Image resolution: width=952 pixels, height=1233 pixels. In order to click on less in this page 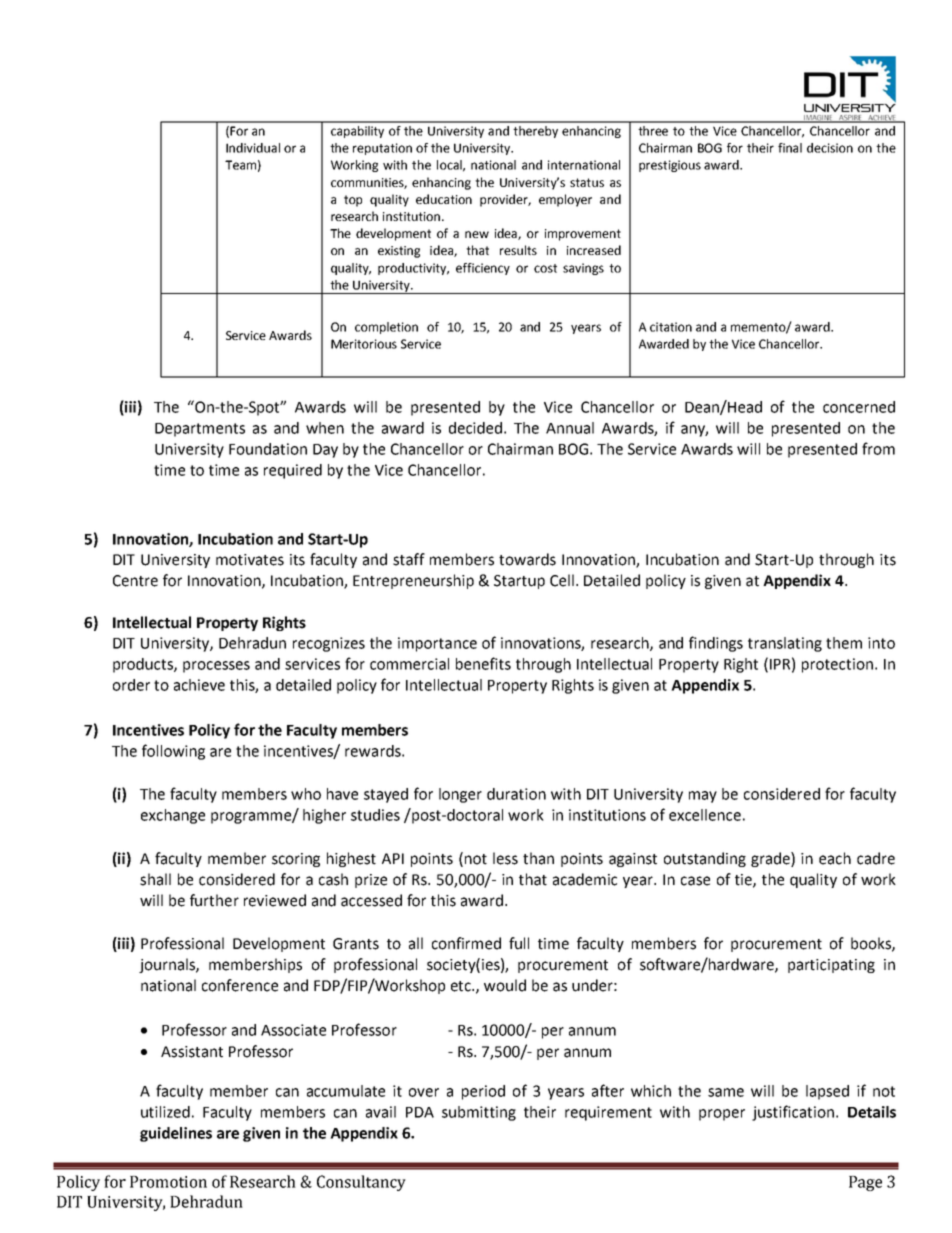, I will do `click(505, 858)`.
